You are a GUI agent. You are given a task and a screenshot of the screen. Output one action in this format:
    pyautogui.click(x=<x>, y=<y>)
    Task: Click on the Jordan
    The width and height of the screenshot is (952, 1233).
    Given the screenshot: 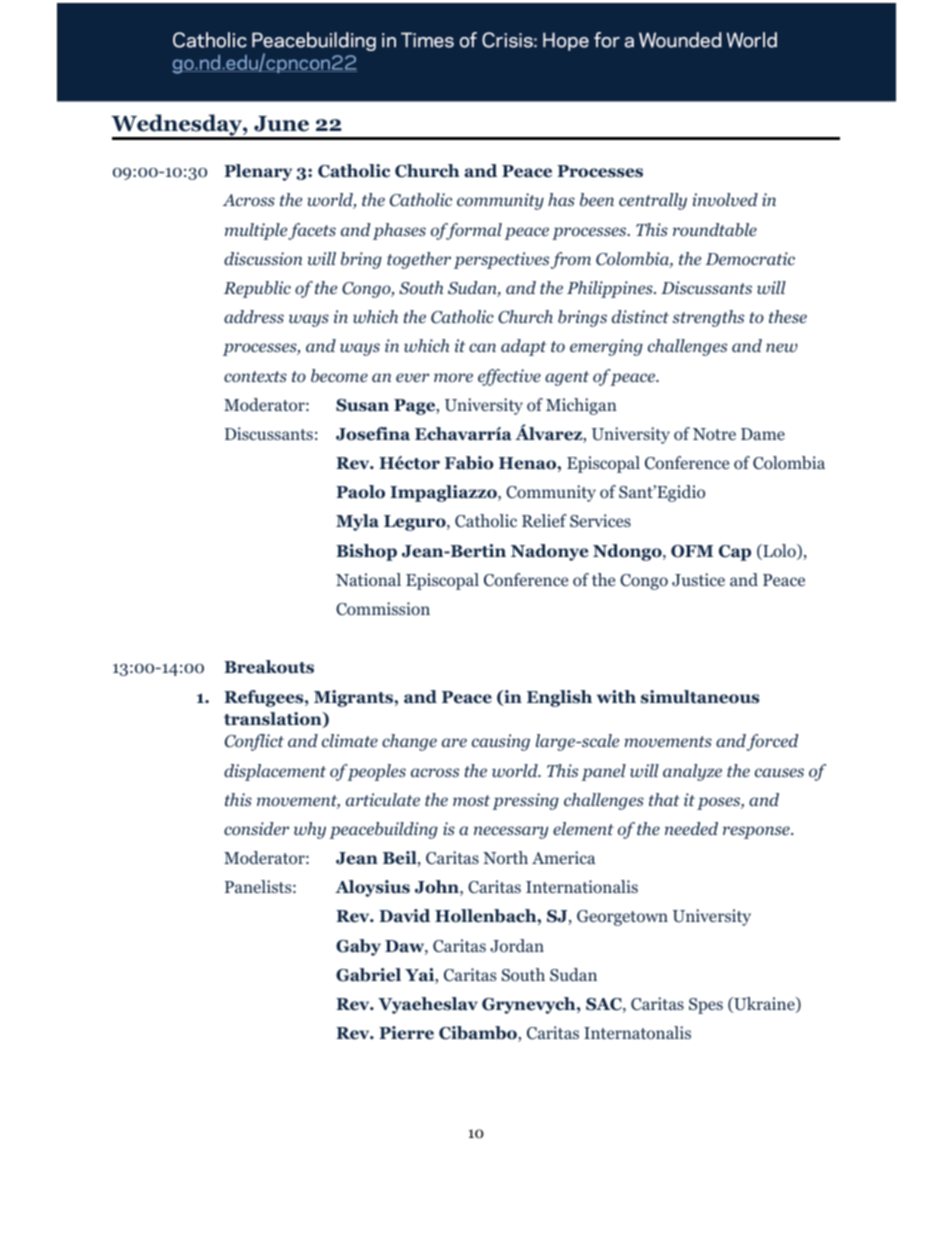 What is the action you would take?
    pyautogui.click(x=517, y=946)
